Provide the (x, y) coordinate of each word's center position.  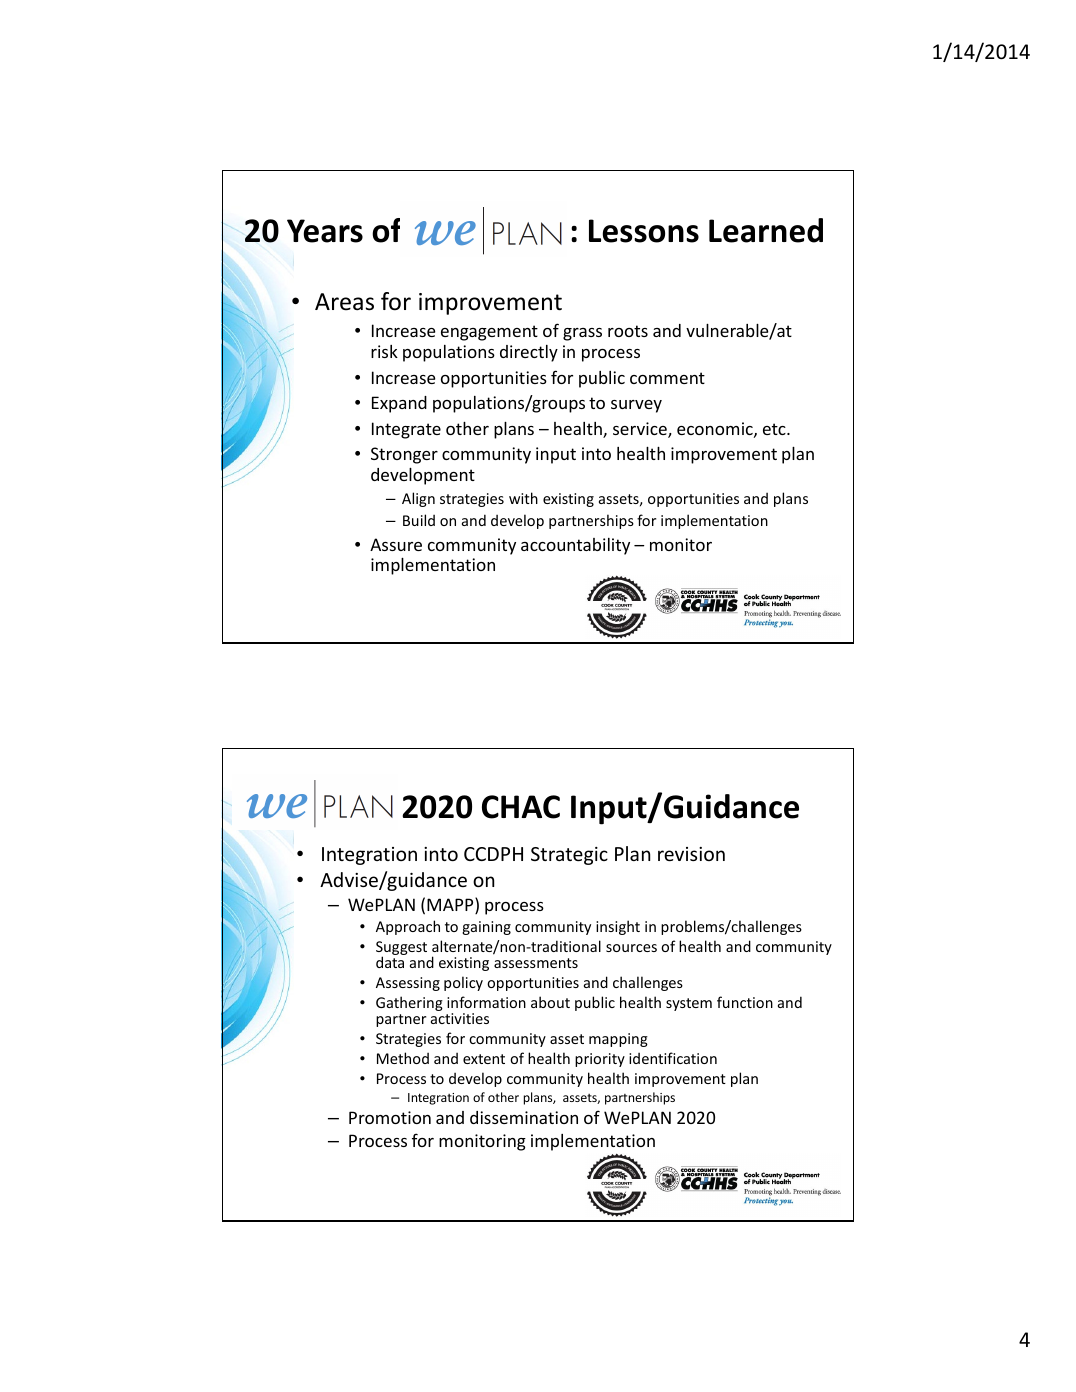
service (641, 430)
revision (691, 854)
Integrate (406, 430)
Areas (344, 302)
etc (775, 429)
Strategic (569, 856)
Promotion (390, 1117)
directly (529, 353)
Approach (408, 927)
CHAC (521, 807)
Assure (396, 544)
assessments (536, 963)
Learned (766, 230)
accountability (575, 546)
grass (582, 334)
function (745, 1002)
